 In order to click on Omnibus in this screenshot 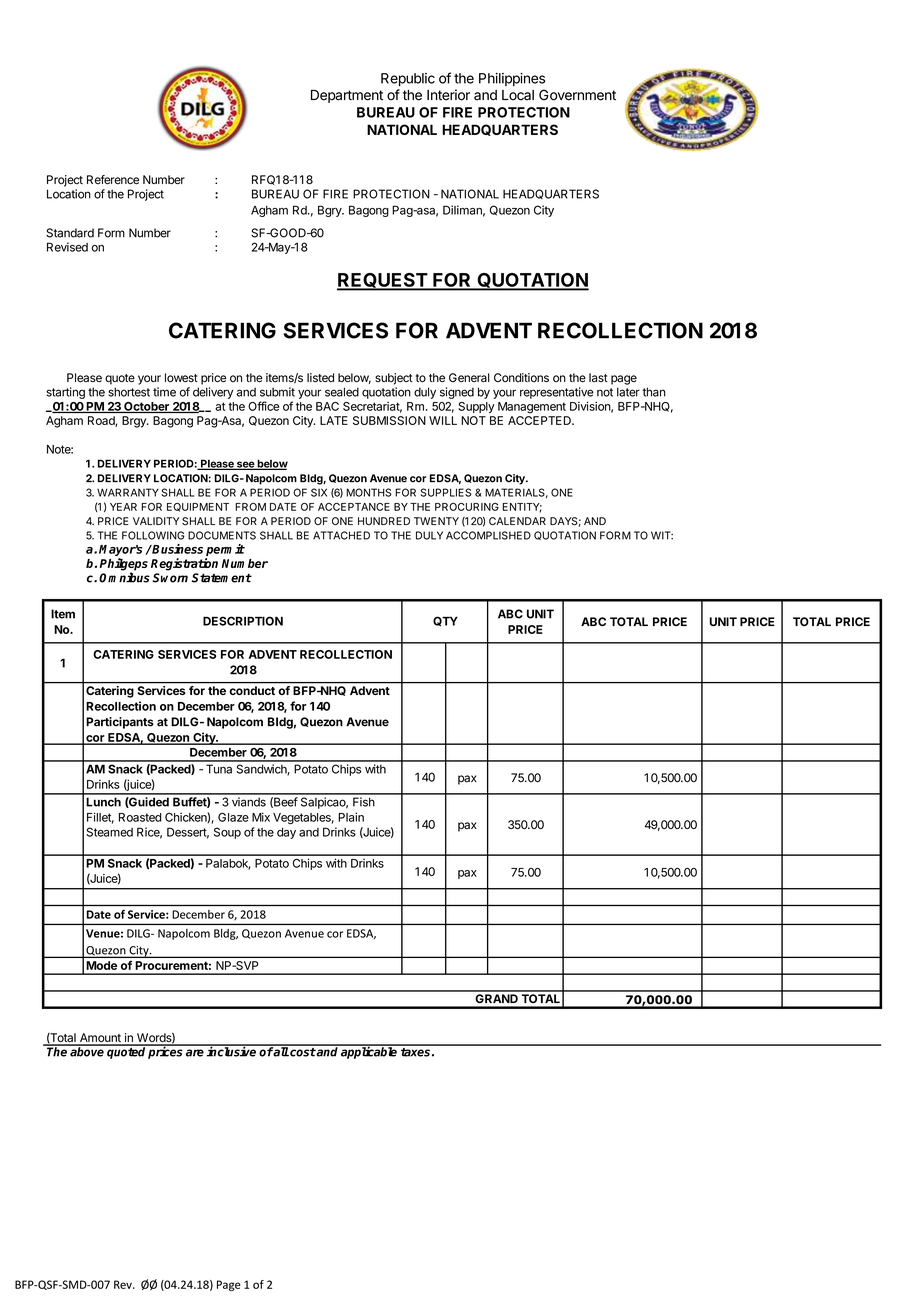, I will do `click(124, 577)`.
